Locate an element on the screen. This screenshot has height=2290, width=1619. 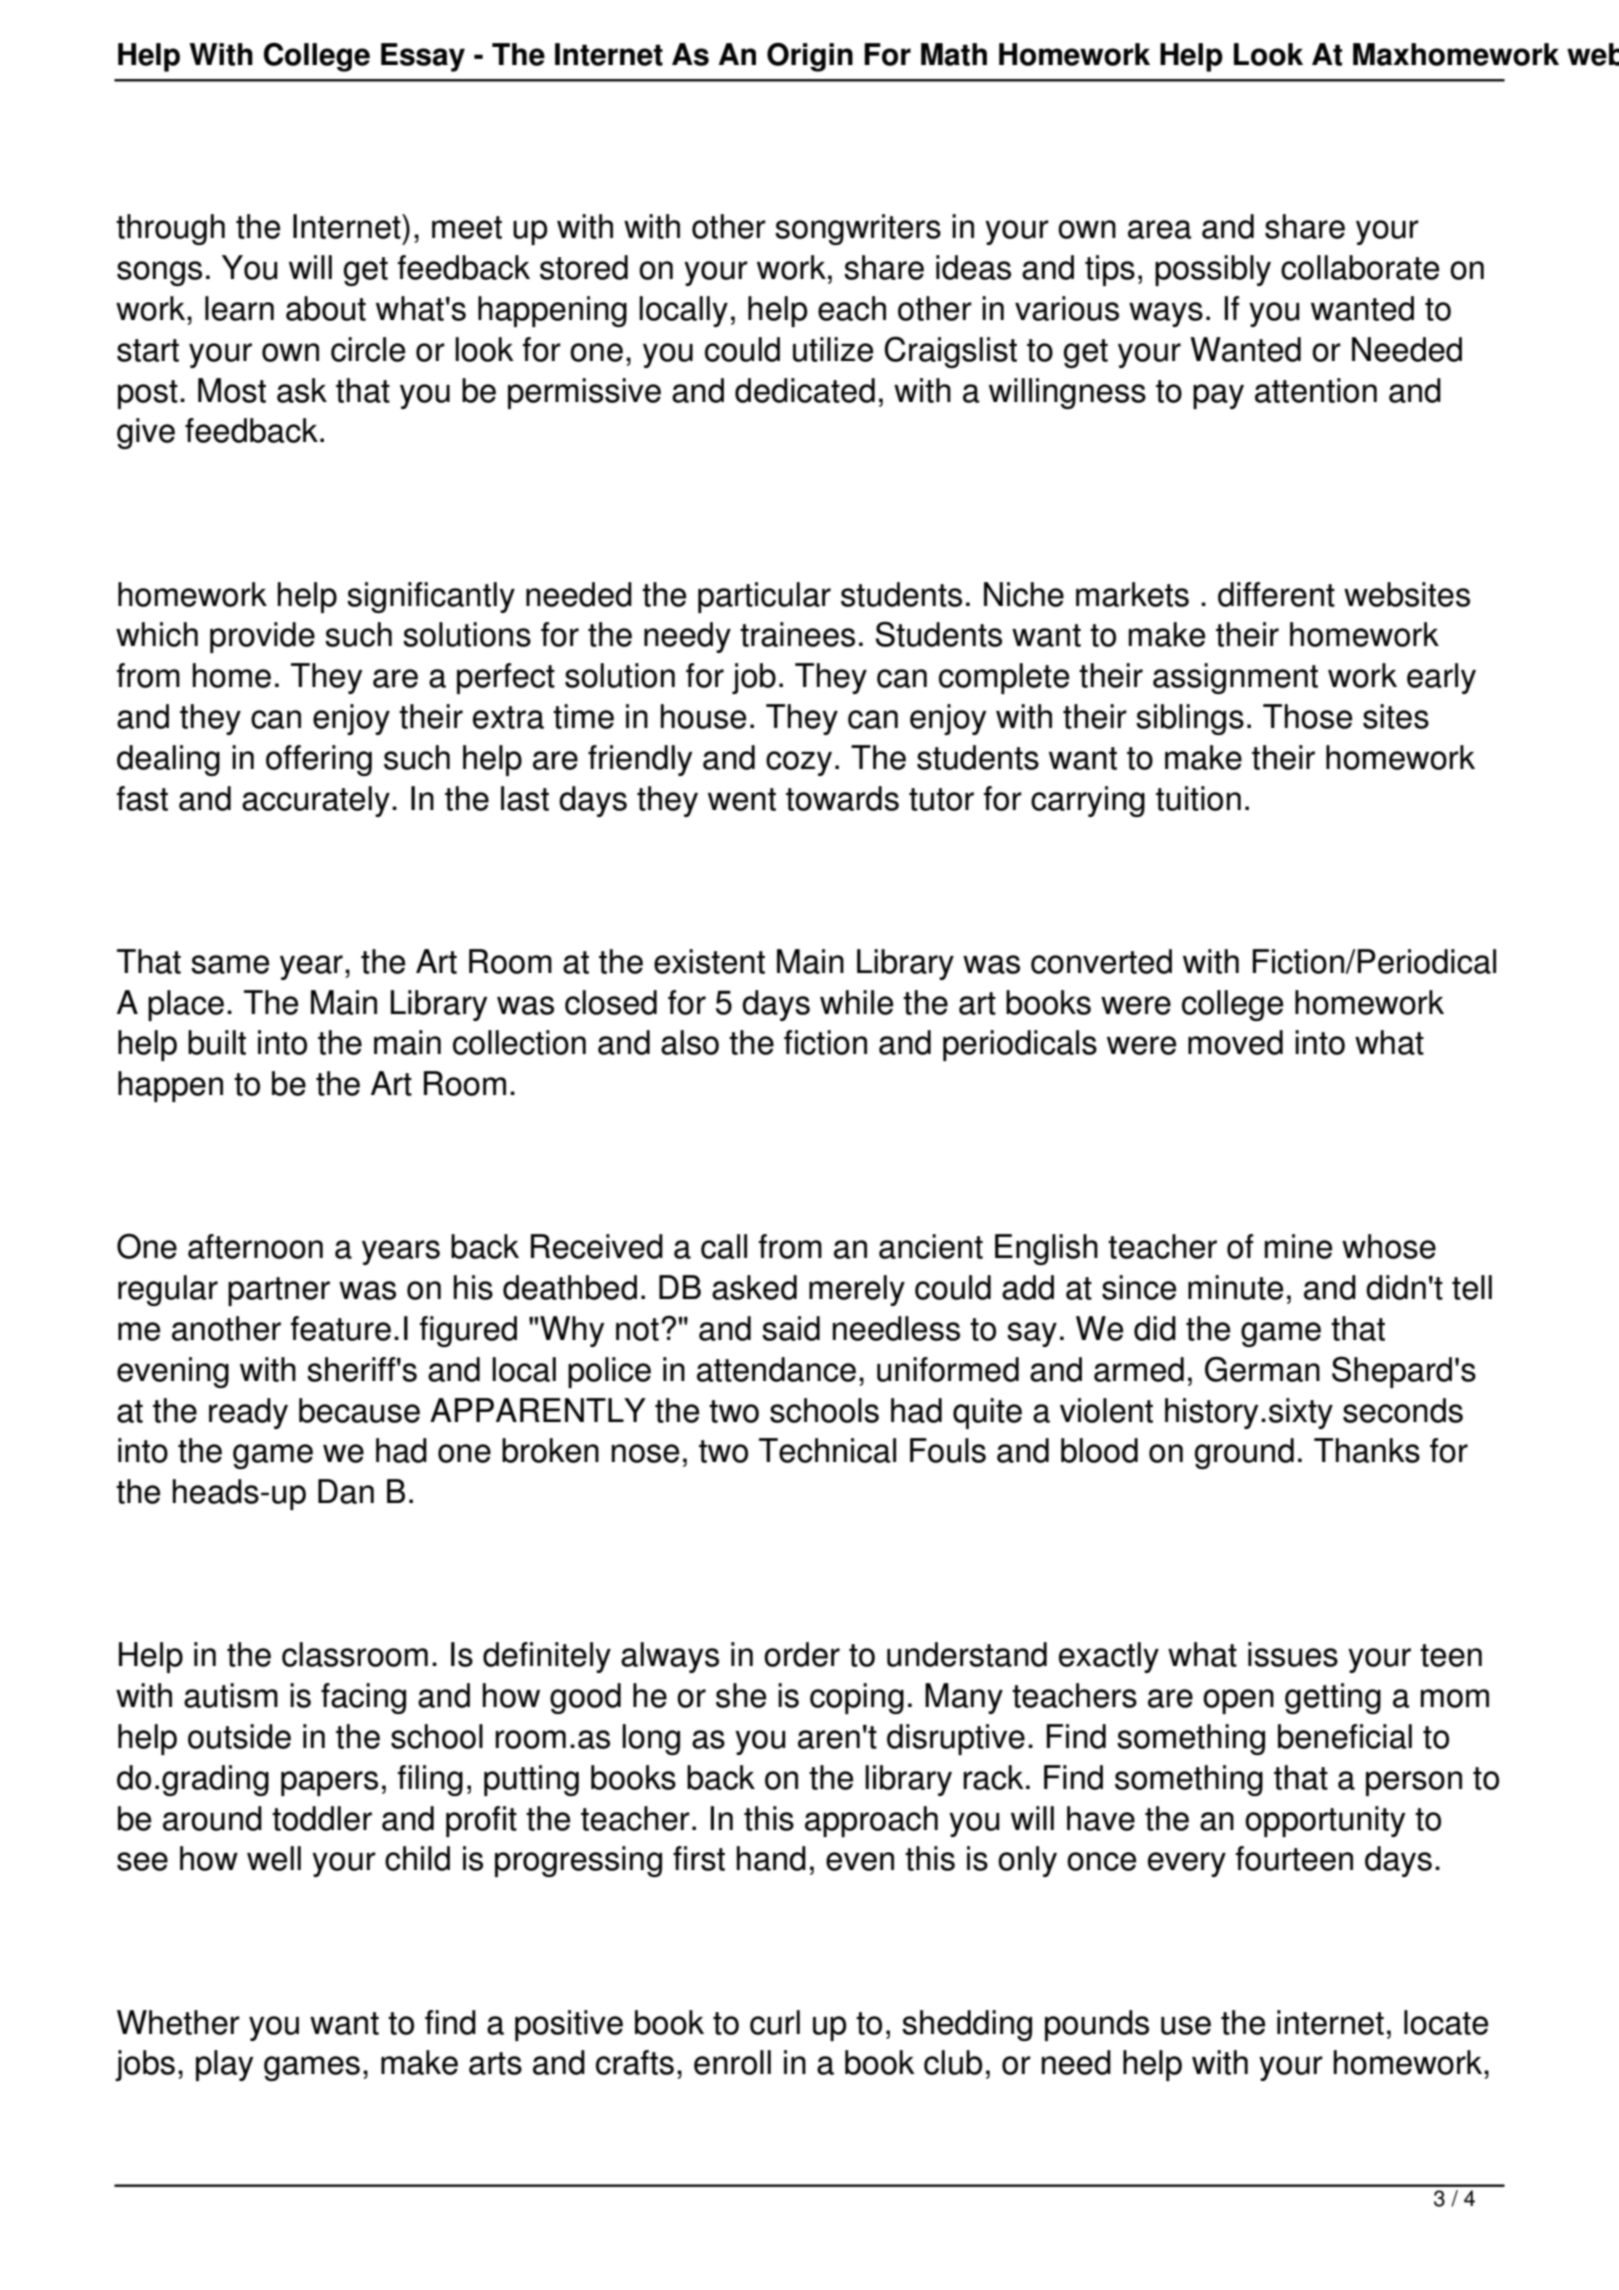
German is located at coordinates (1262, 1369).
